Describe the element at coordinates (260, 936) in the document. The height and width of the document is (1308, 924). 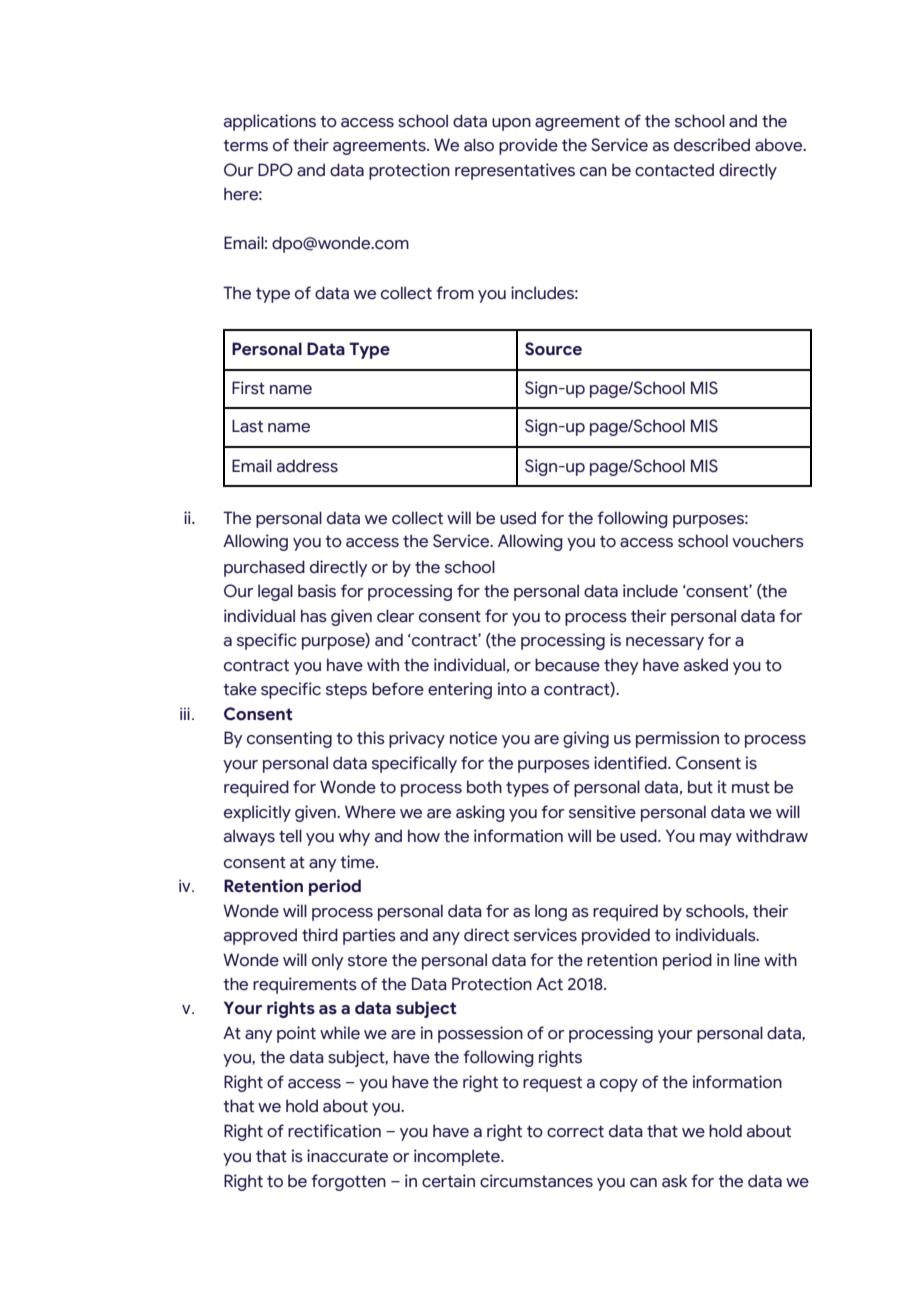
I see `approved` at that location.
